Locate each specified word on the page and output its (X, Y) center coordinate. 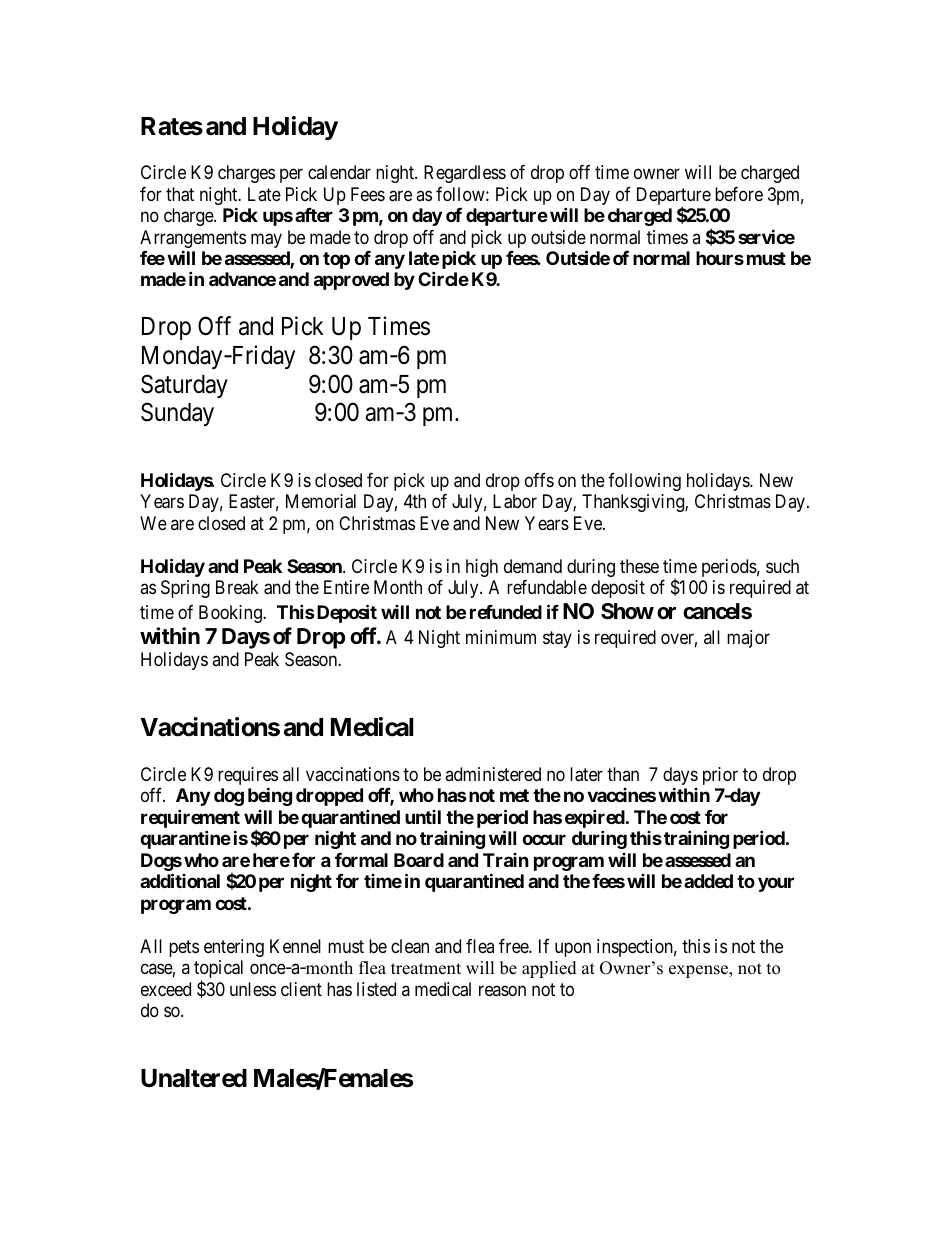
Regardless (465, 174)
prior (720, 776)
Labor (515, 501)
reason (502, 990)
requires (248, 777)
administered (493, 774)
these (639, 566)
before (739, 194)
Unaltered (194, 1078)
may (266, 240)
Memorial (321, 501)
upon (573, 949)
